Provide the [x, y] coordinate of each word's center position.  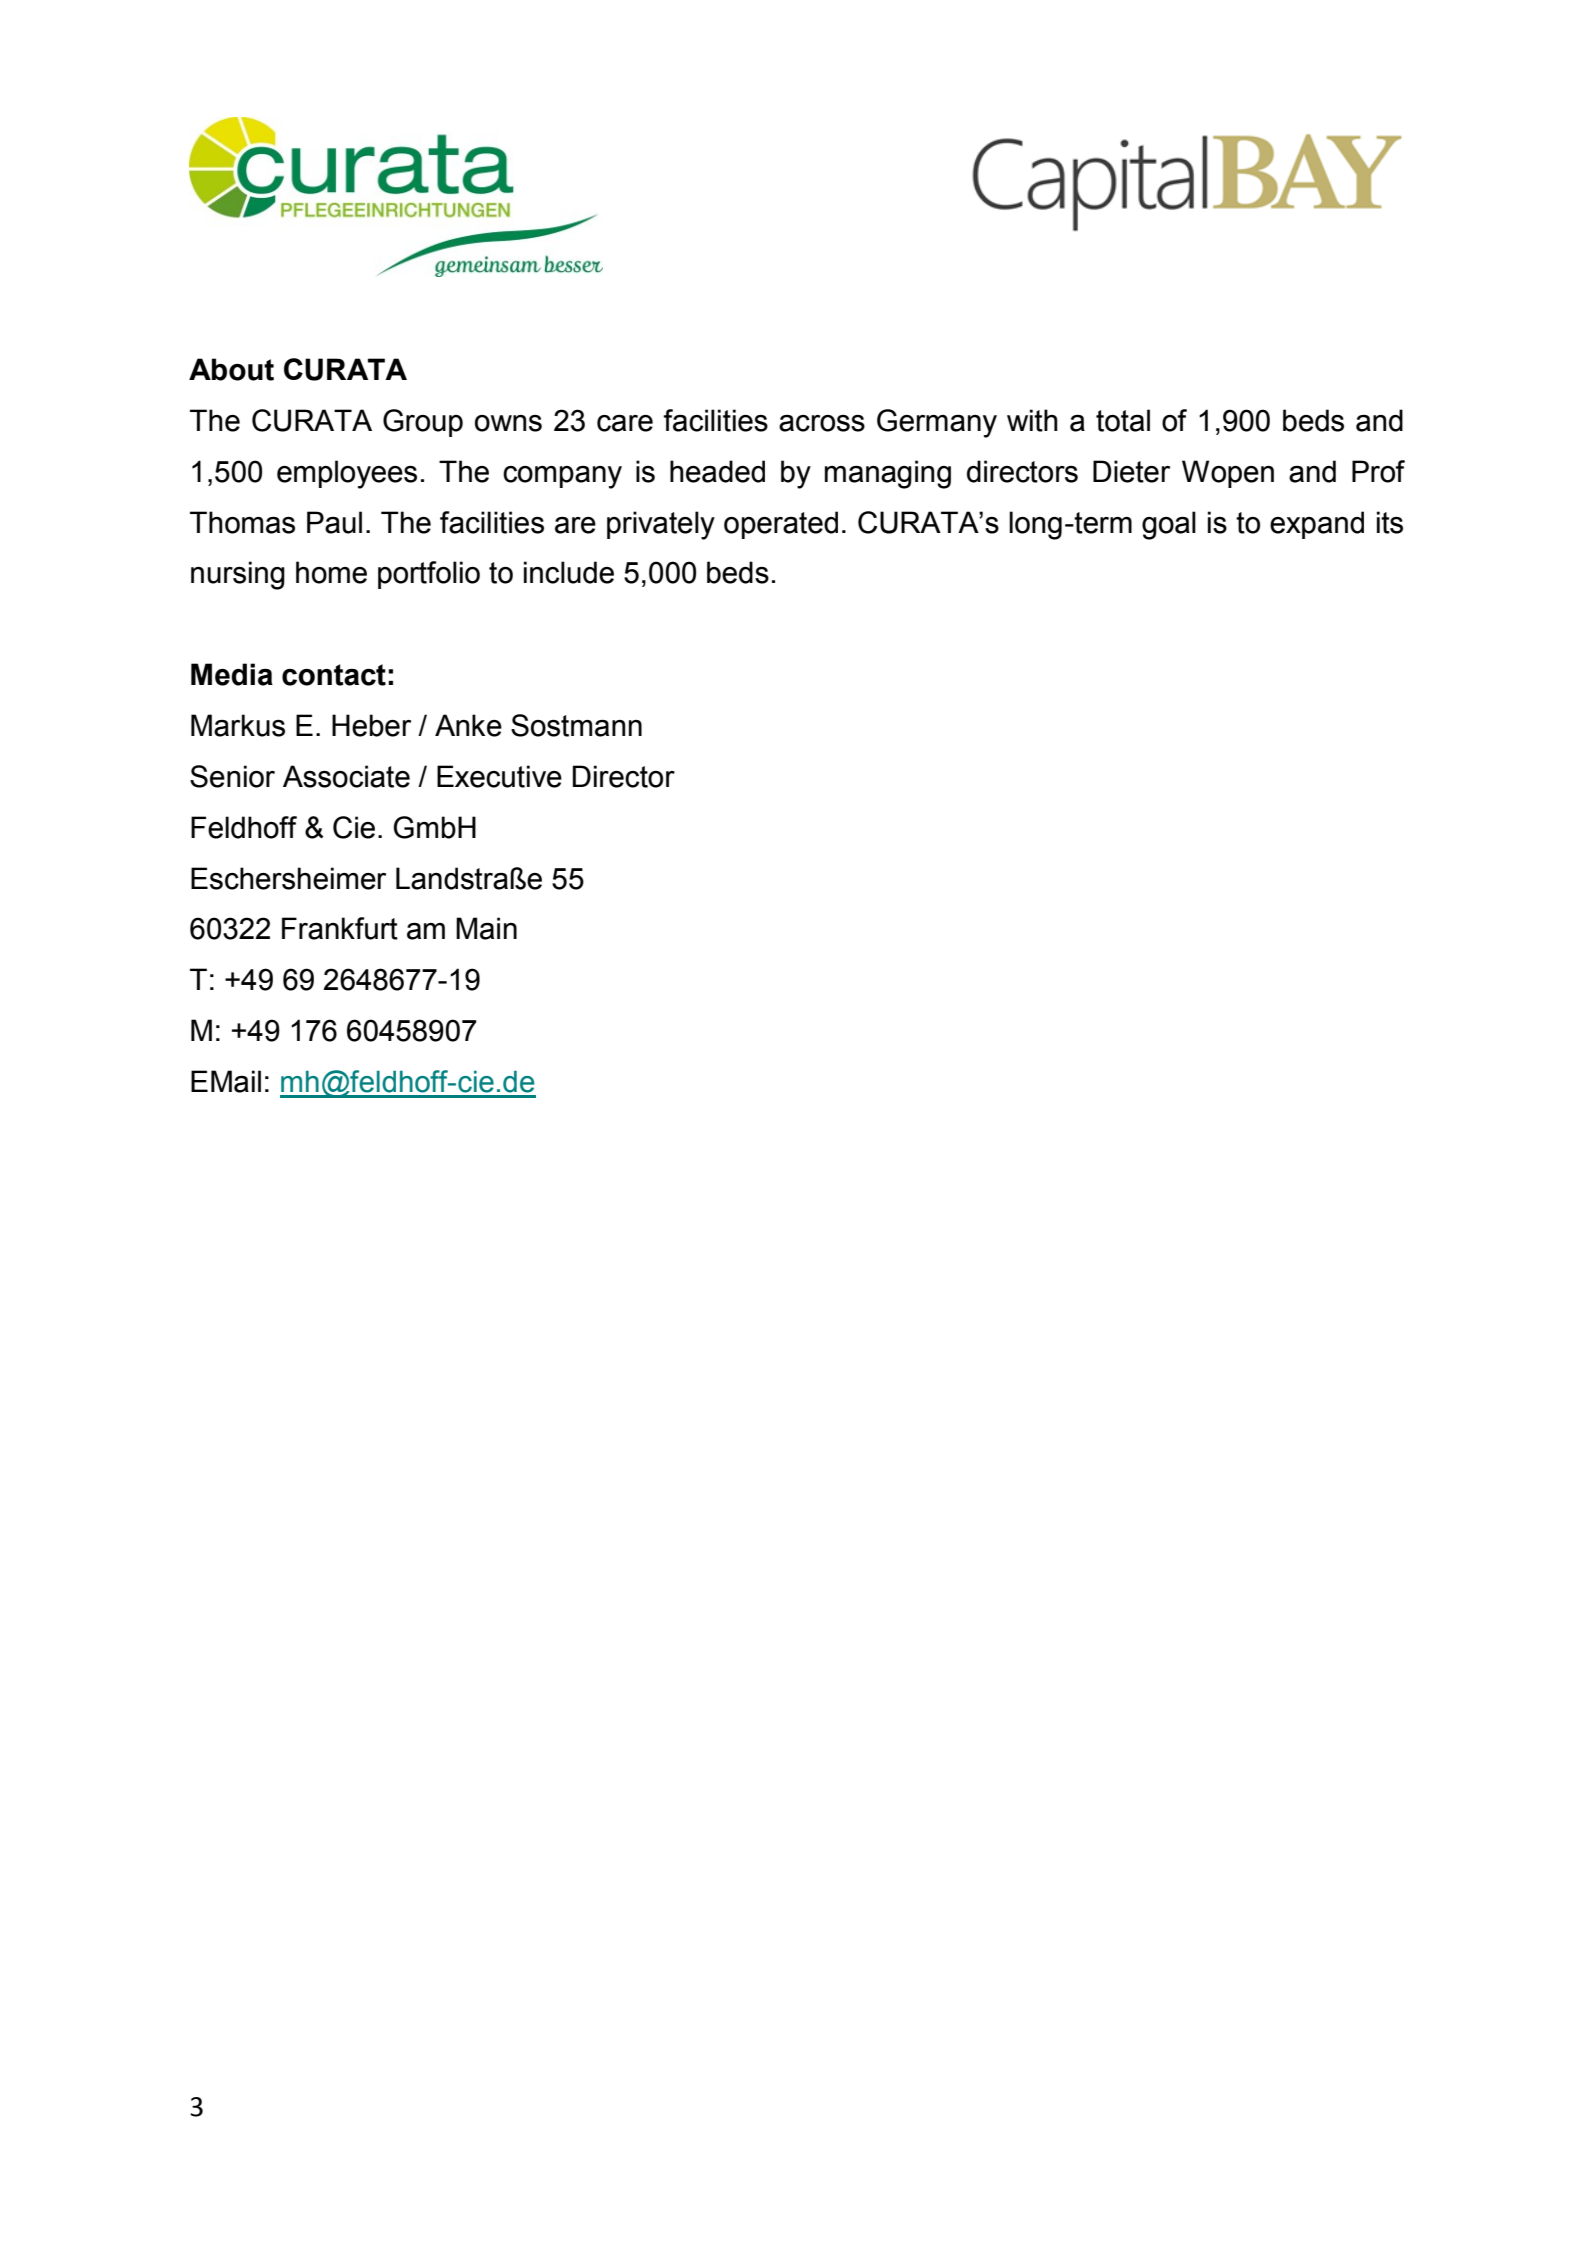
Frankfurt [340, 928]
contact [334, 675]
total [1123, 420]
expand [1317, 525]
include [569, 572]
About [231, 369]
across [822, 423]
